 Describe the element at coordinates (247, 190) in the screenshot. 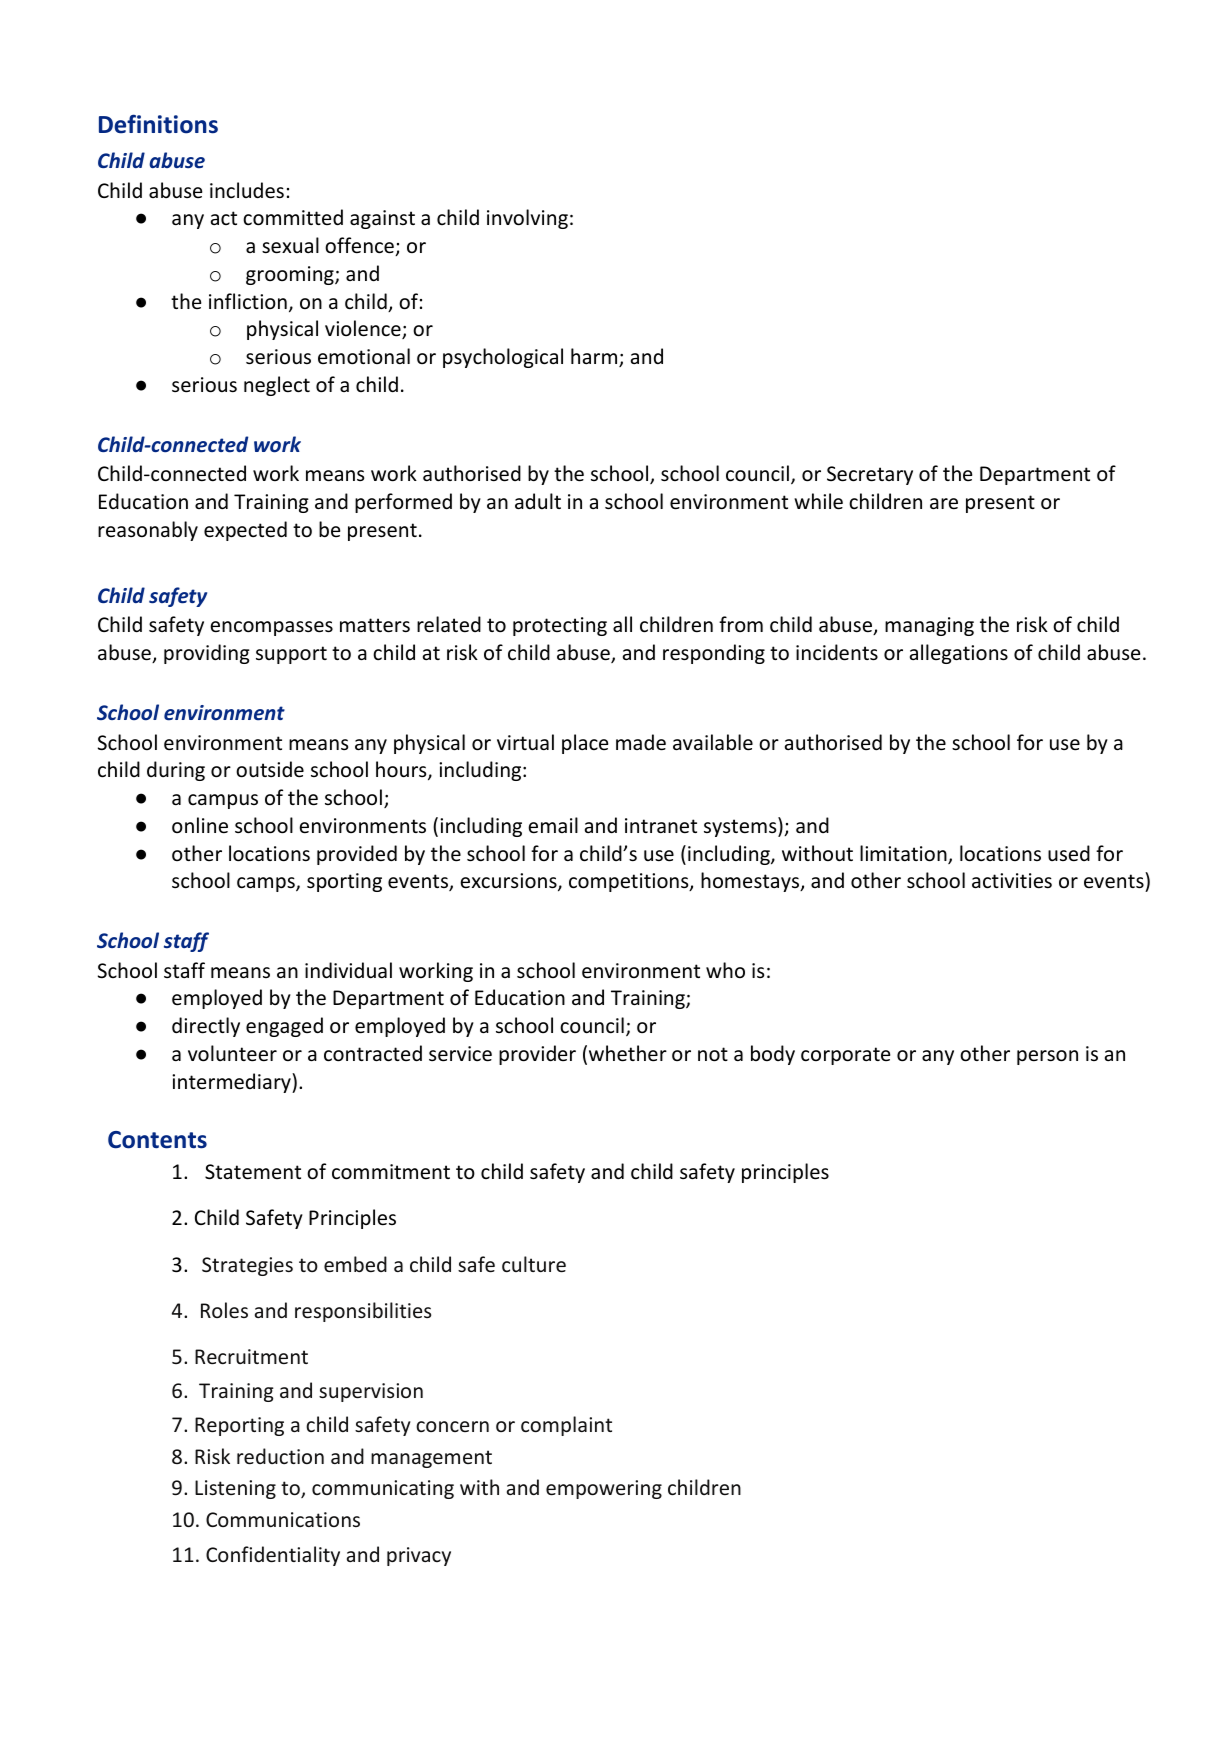

I see `includes` at that location.
